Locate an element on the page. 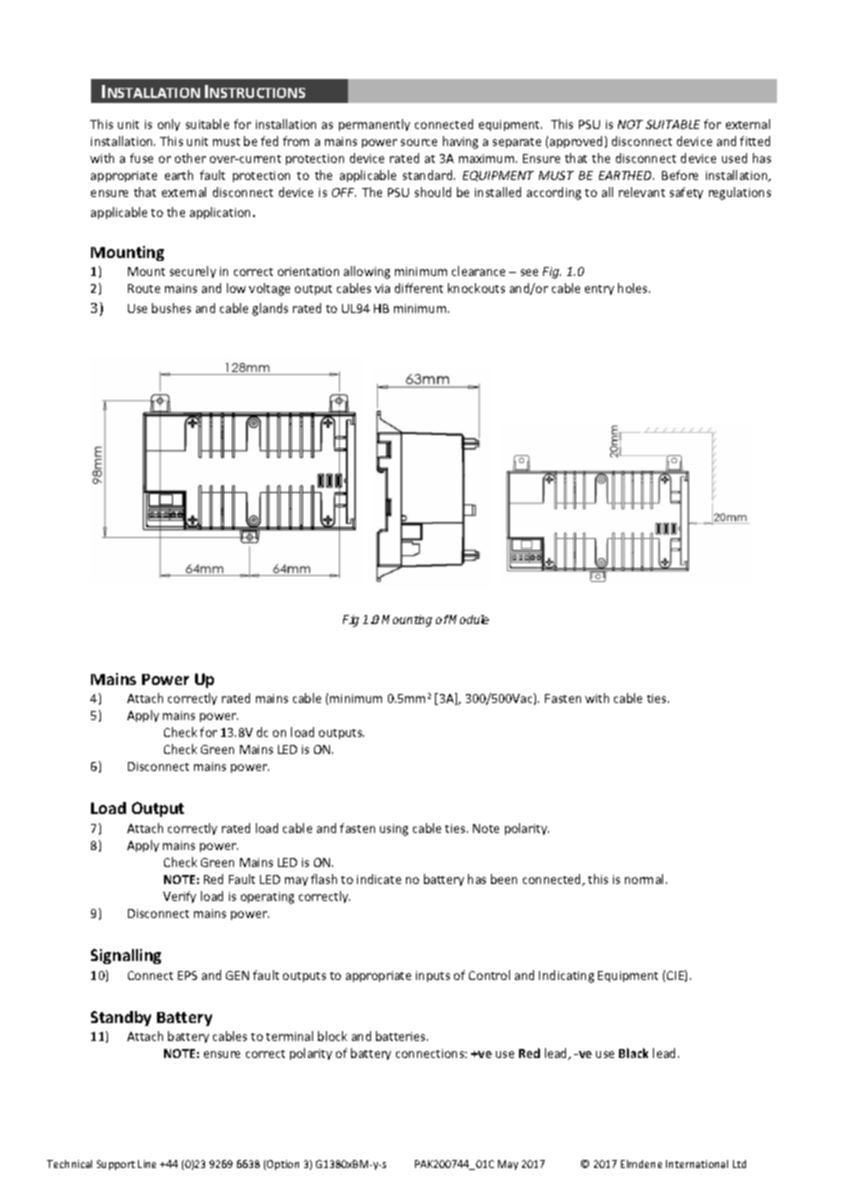  Module is located at coordinates (468, 619).
